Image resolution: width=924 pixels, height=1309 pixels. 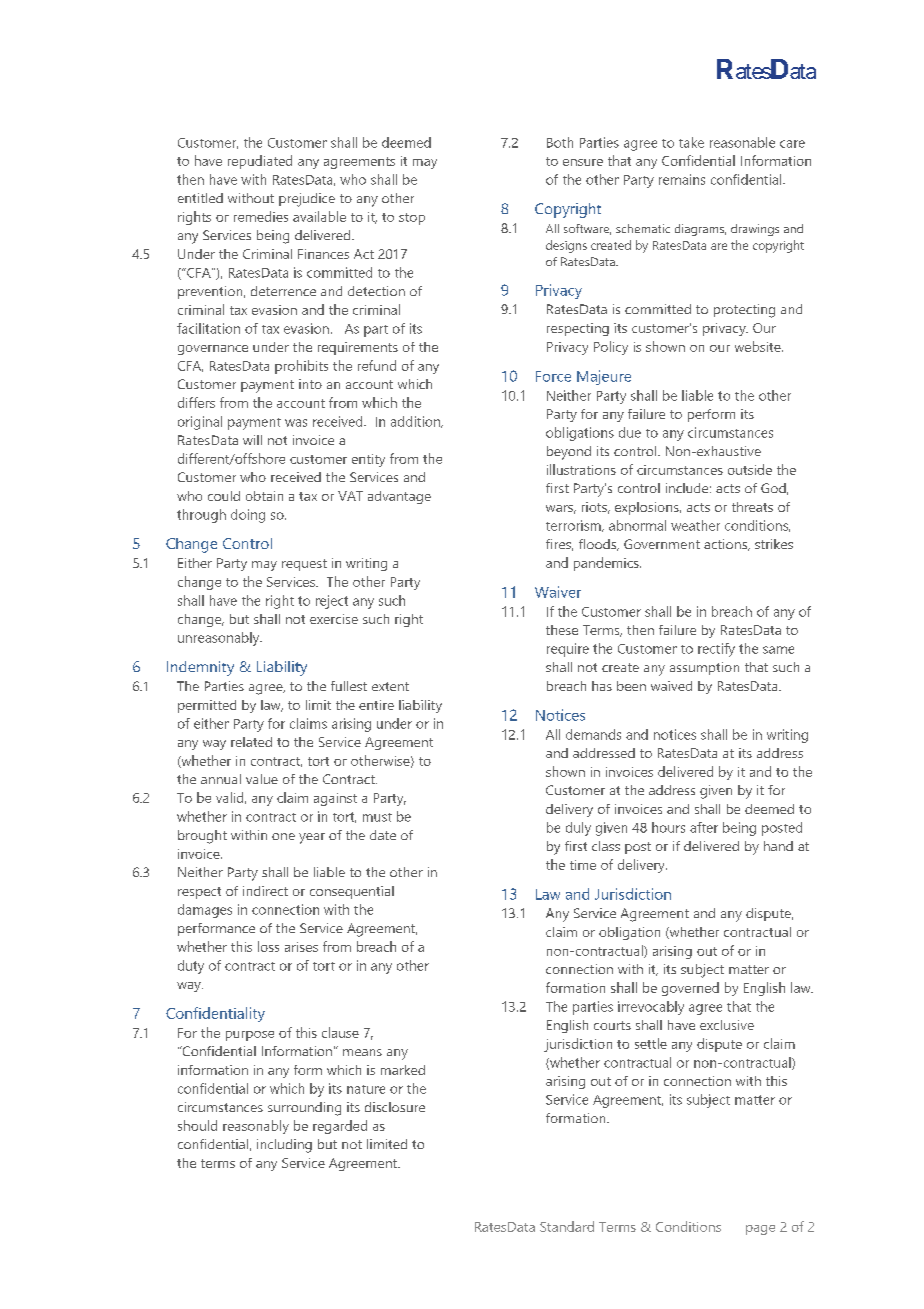 I want to click on Standard, so click(x=567, y=1226).
